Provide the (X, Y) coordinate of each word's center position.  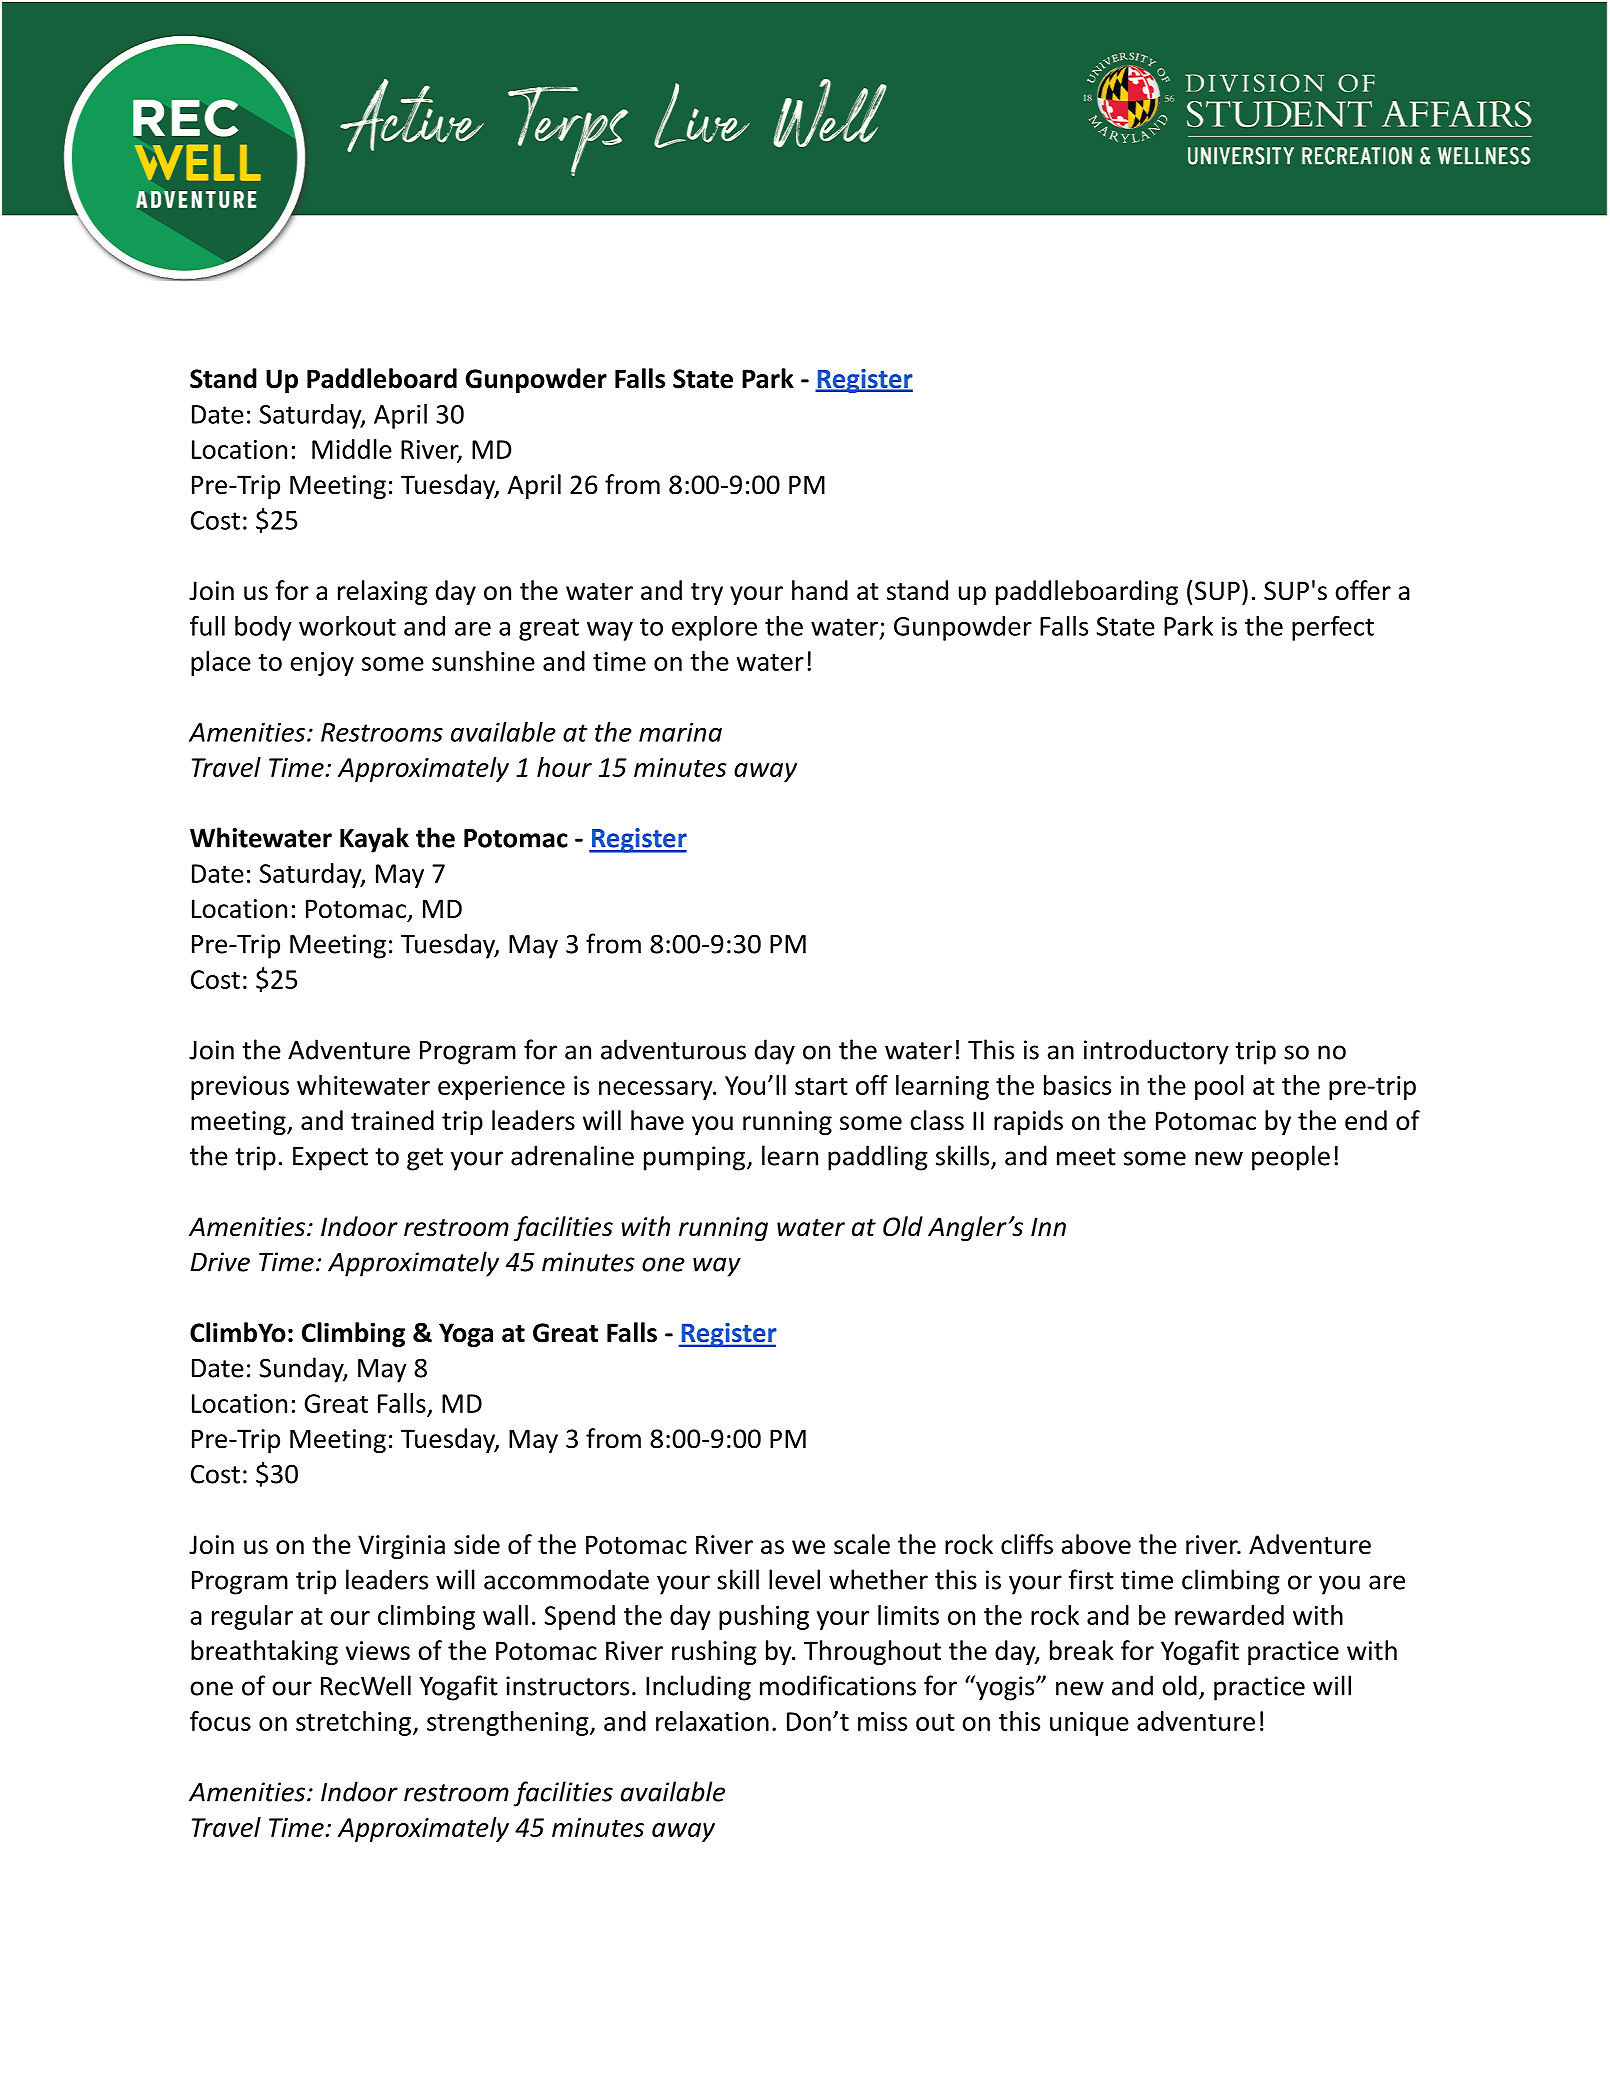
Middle (352, 449)
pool (1219, 1087)
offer (1363, 590)
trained (392, 1120)
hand (820, 590)
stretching (355, 1723)
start (821, 1086)
